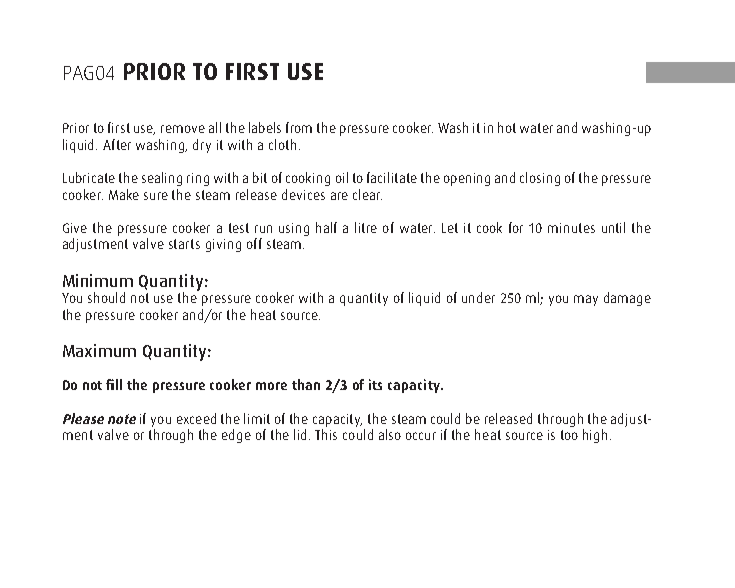 This image has width=735, height=588. What do you see at coordinates (507, 127) in the image?
I see `hot` at bounding box center [507, 127].
